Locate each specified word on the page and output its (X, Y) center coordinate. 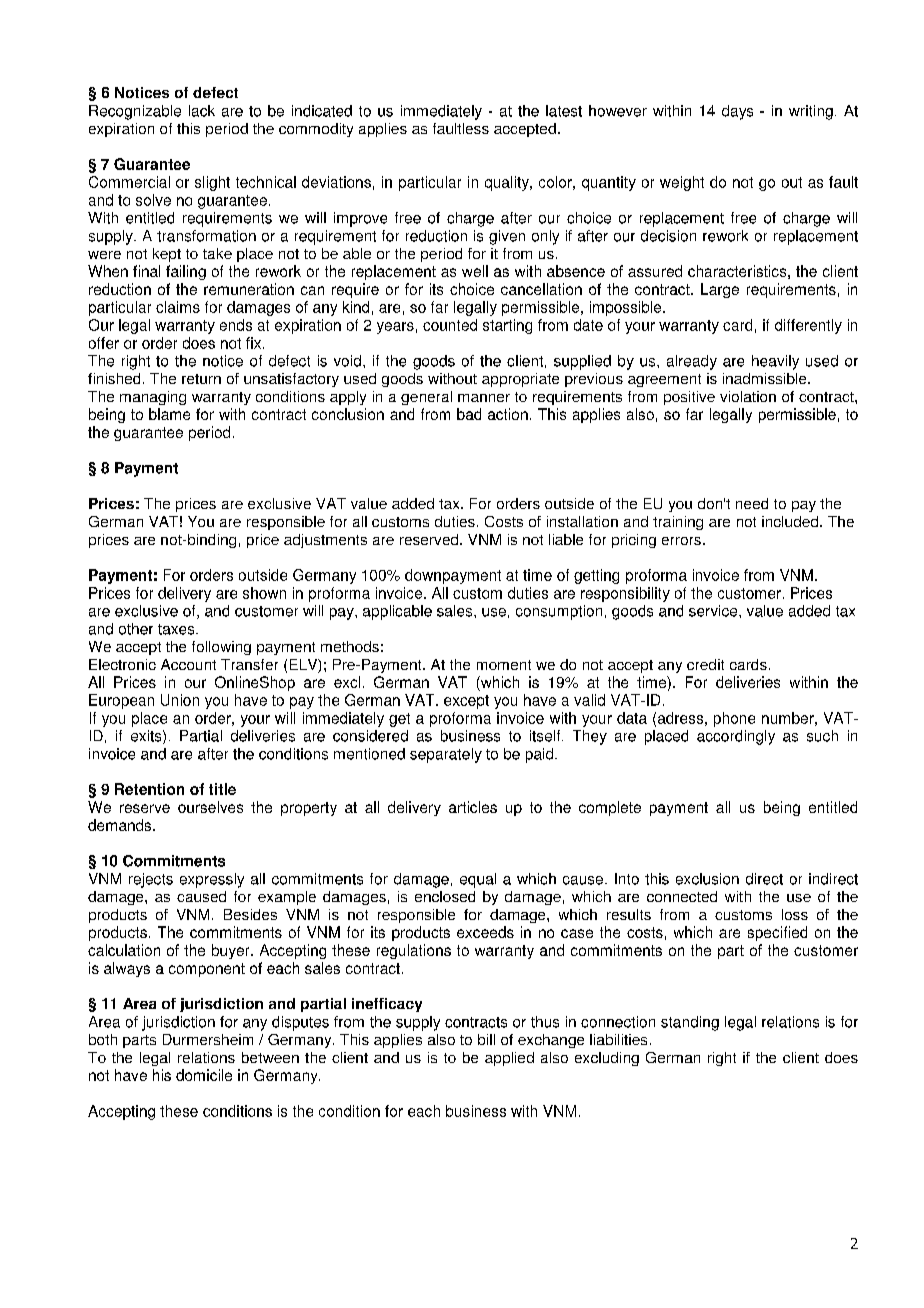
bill (486, 1039)
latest (564, 111)
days (737, 112)
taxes (177, 629)
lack (202, 111)
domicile (204, 1075)
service (714, 611)
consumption (559, 612)
